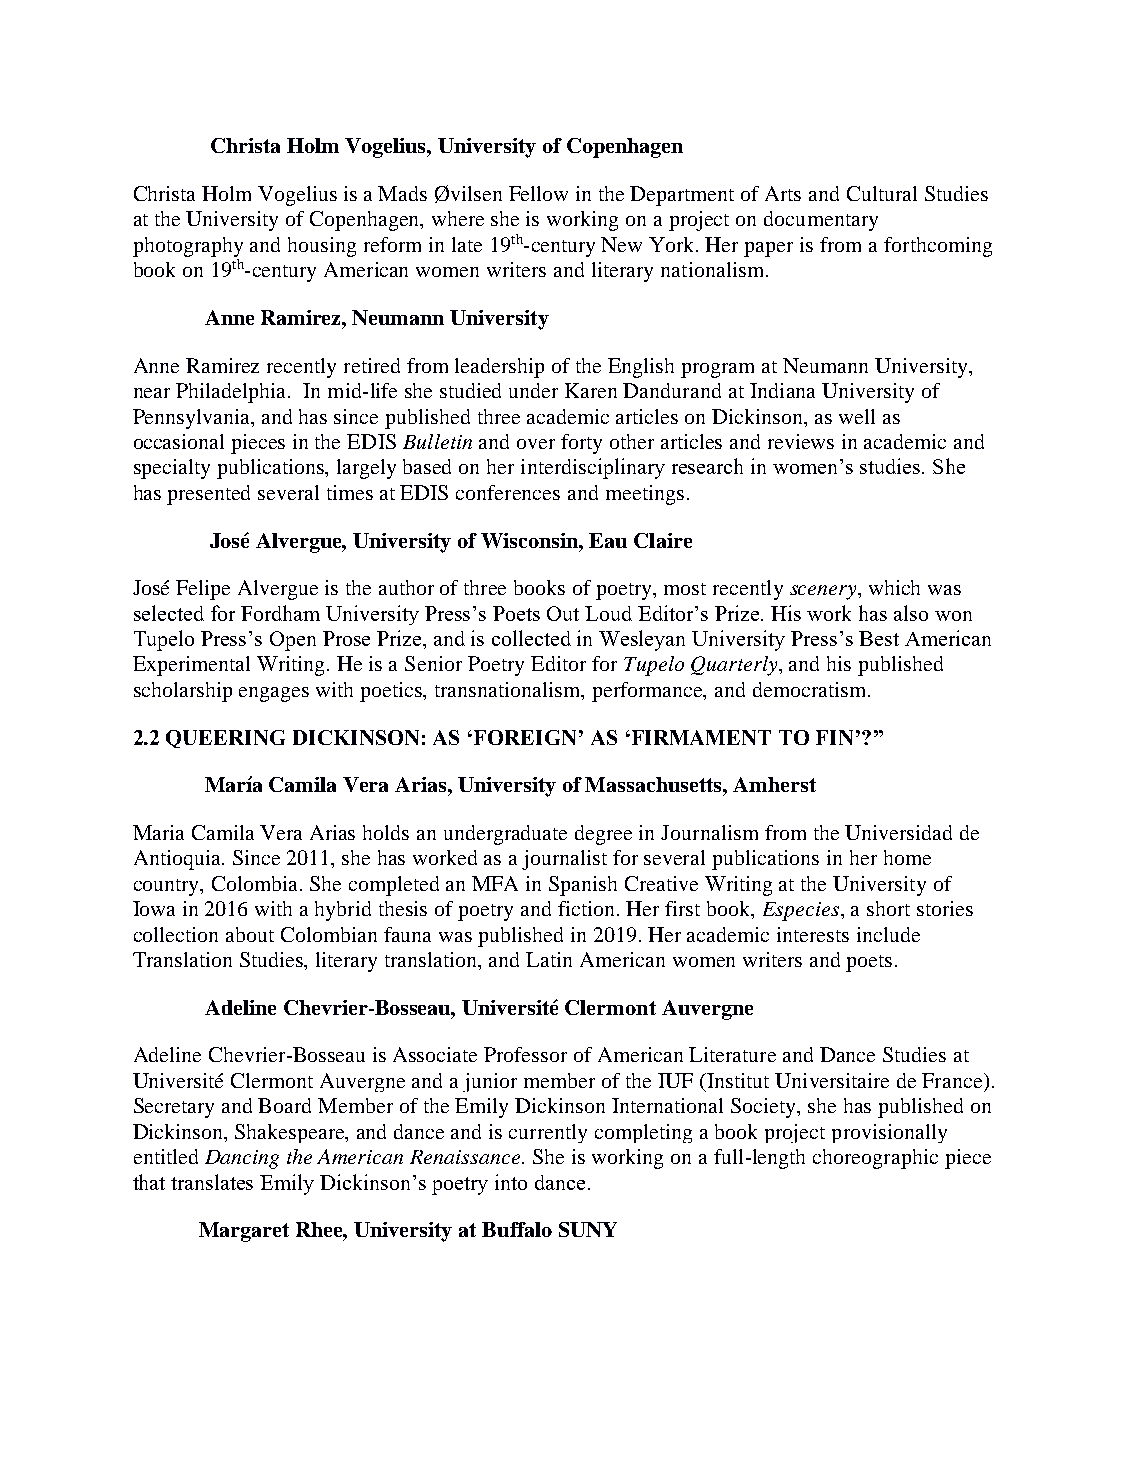 The height and width of the page is (1461, 1129). Describe the element at coordinates (188, 247) in the page. I see `photography` at that location.
